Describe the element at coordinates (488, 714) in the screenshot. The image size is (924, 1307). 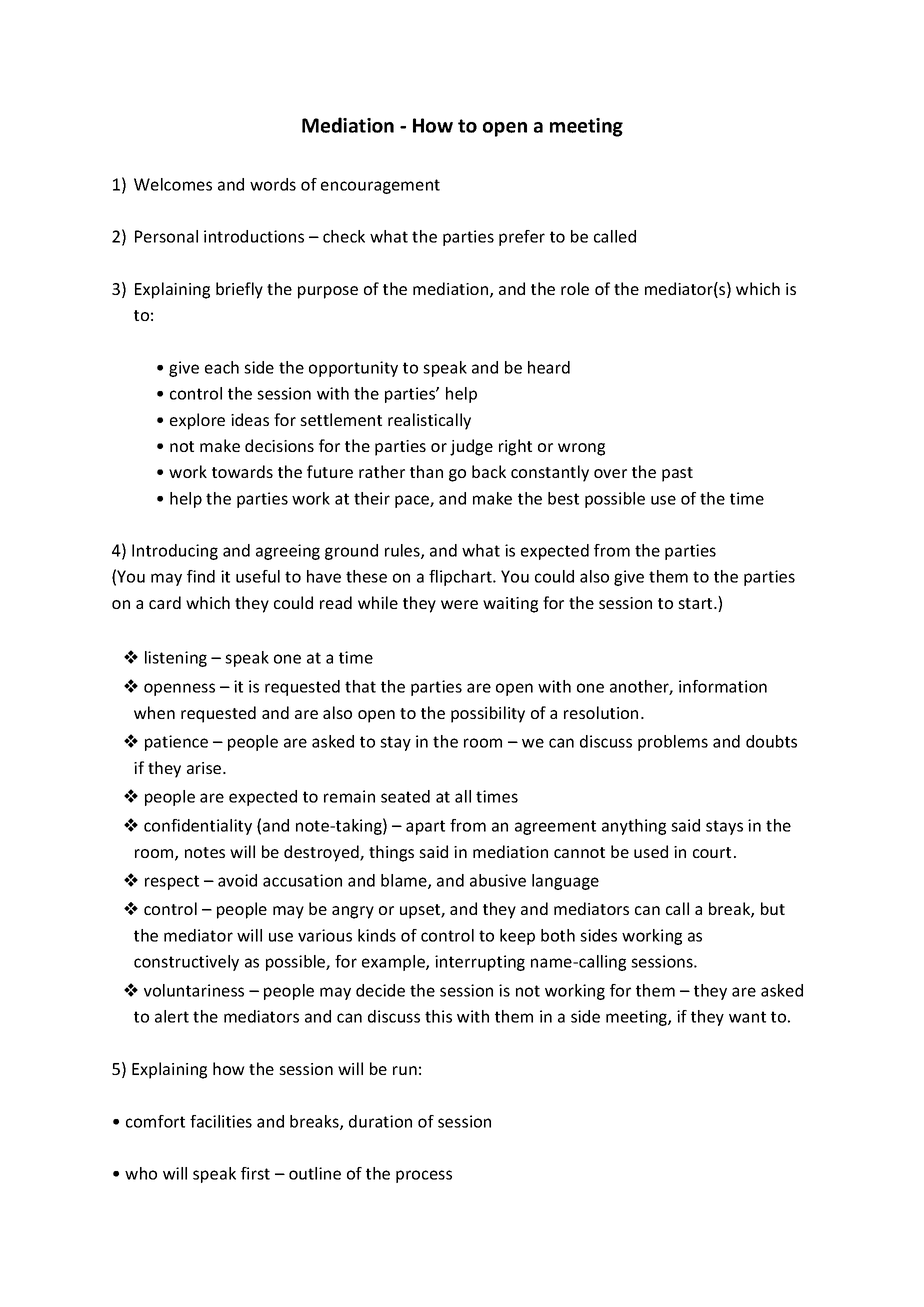
I see `possibility` at that location.
